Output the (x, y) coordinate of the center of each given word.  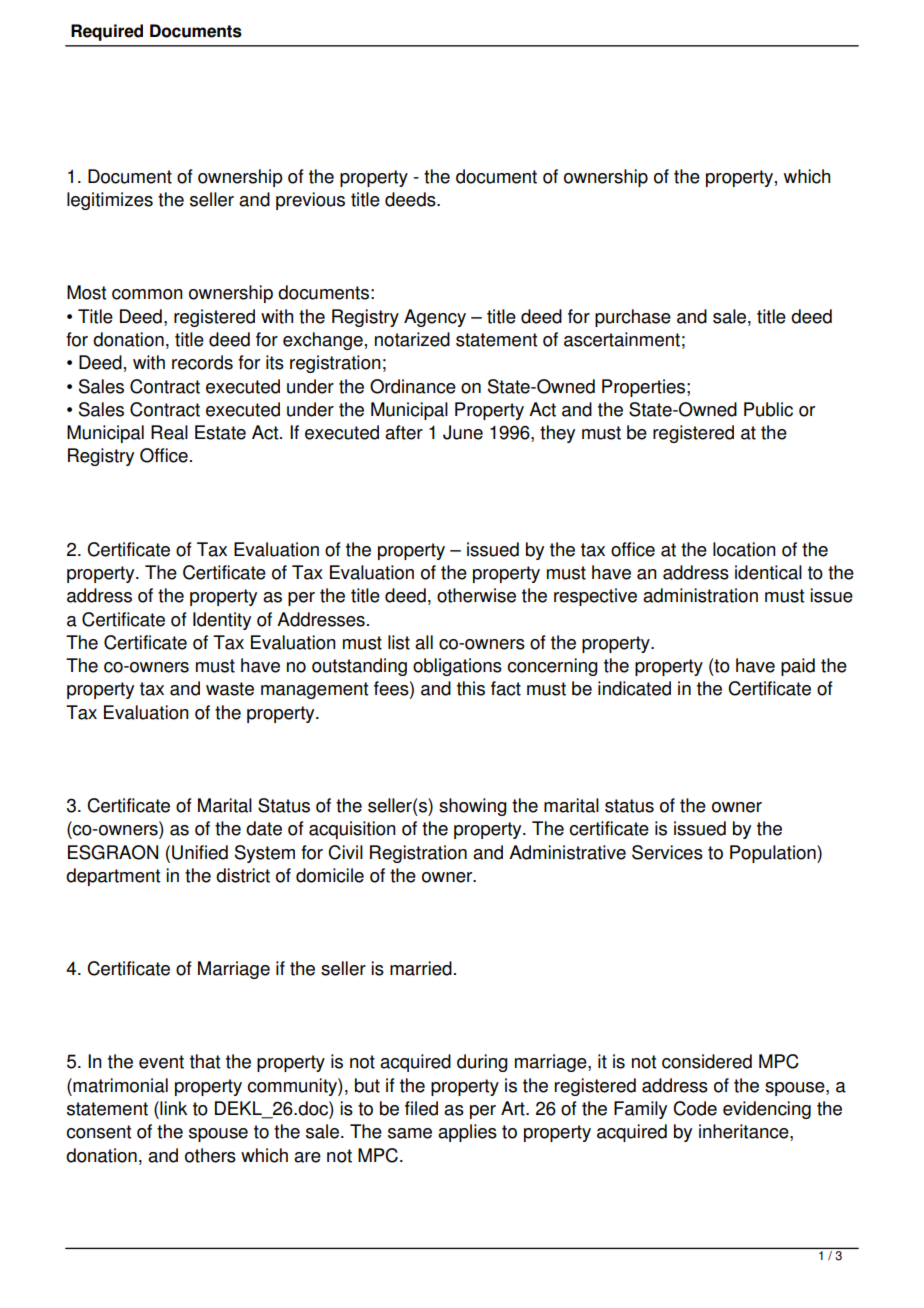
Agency (435, 318)
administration (700, 595)
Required (107, 32)
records (202, 362)
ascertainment (622, 339)
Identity (222, 621)
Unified (200, 852)
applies (467, 1133)
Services (667, 852)
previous (310, 201)
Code (695, 1108)
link (172, 1108)
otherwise (476, 595)
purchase (633, 318)
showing (473, 807)
